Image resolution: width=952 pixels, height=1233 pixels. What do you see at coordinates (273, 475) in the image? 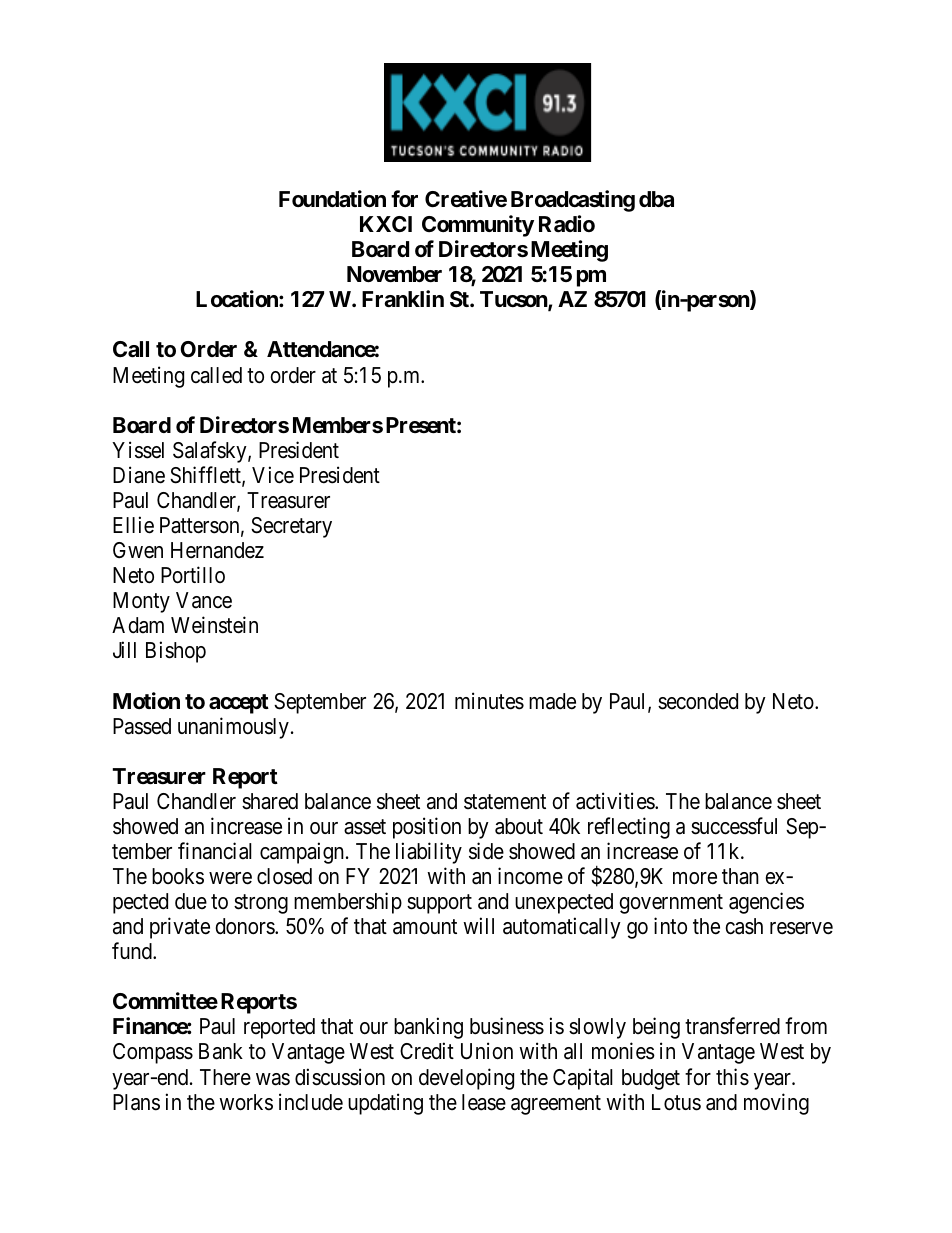
I see `Vice` at bounding box center [273, 475].
